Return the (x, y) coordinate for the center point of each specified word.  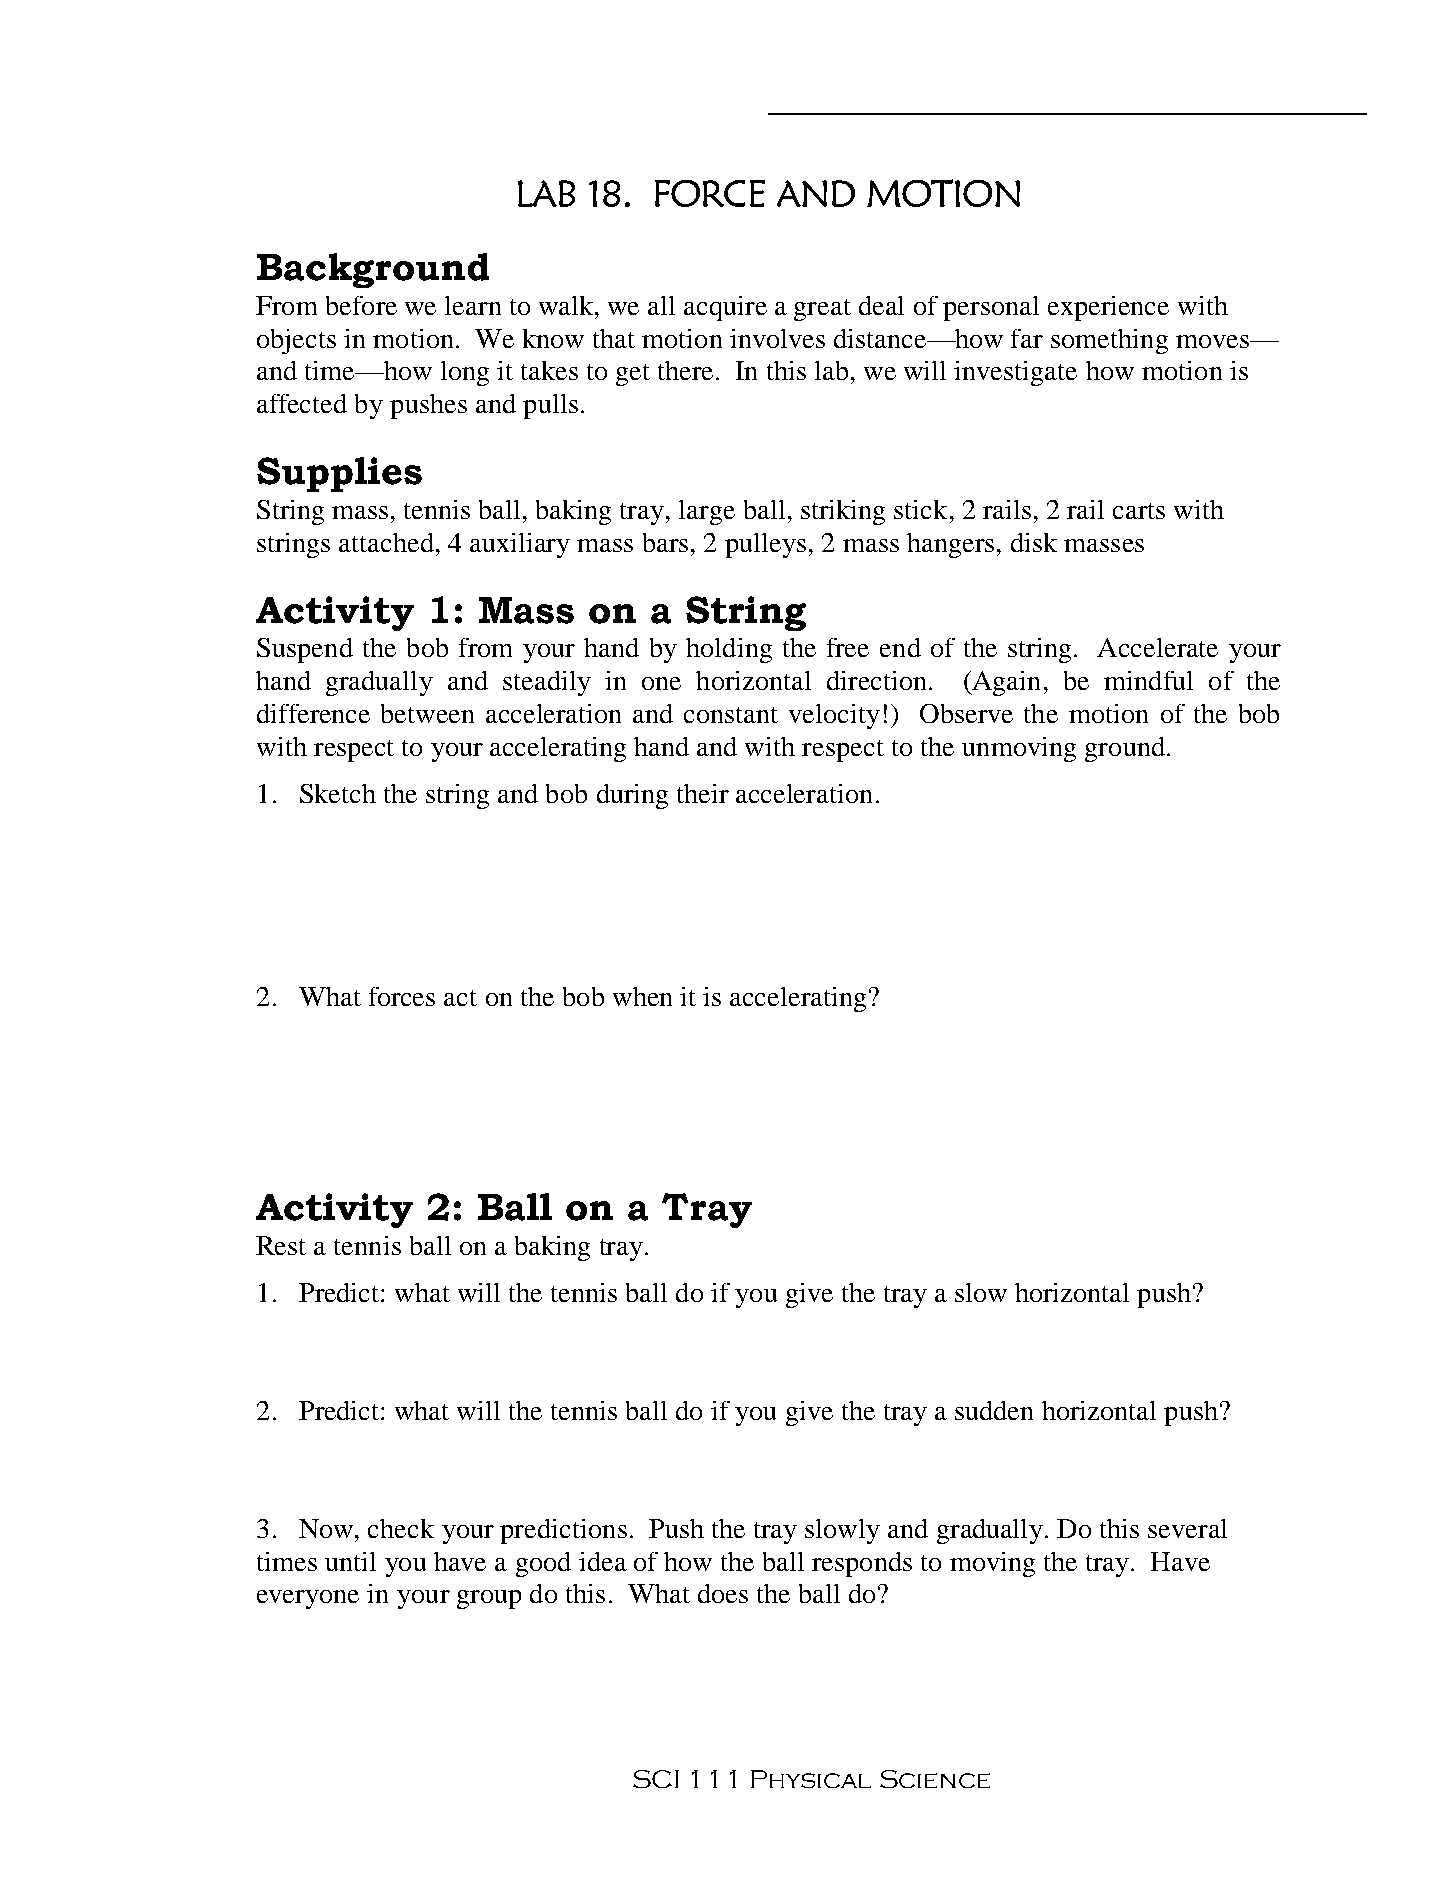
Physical (811, 1779)
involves (777, 338)
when (642, 996)
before (361, 305)
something (1109, 341)
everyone (308, 1599)
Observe (966, 713)
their (703, 793)
